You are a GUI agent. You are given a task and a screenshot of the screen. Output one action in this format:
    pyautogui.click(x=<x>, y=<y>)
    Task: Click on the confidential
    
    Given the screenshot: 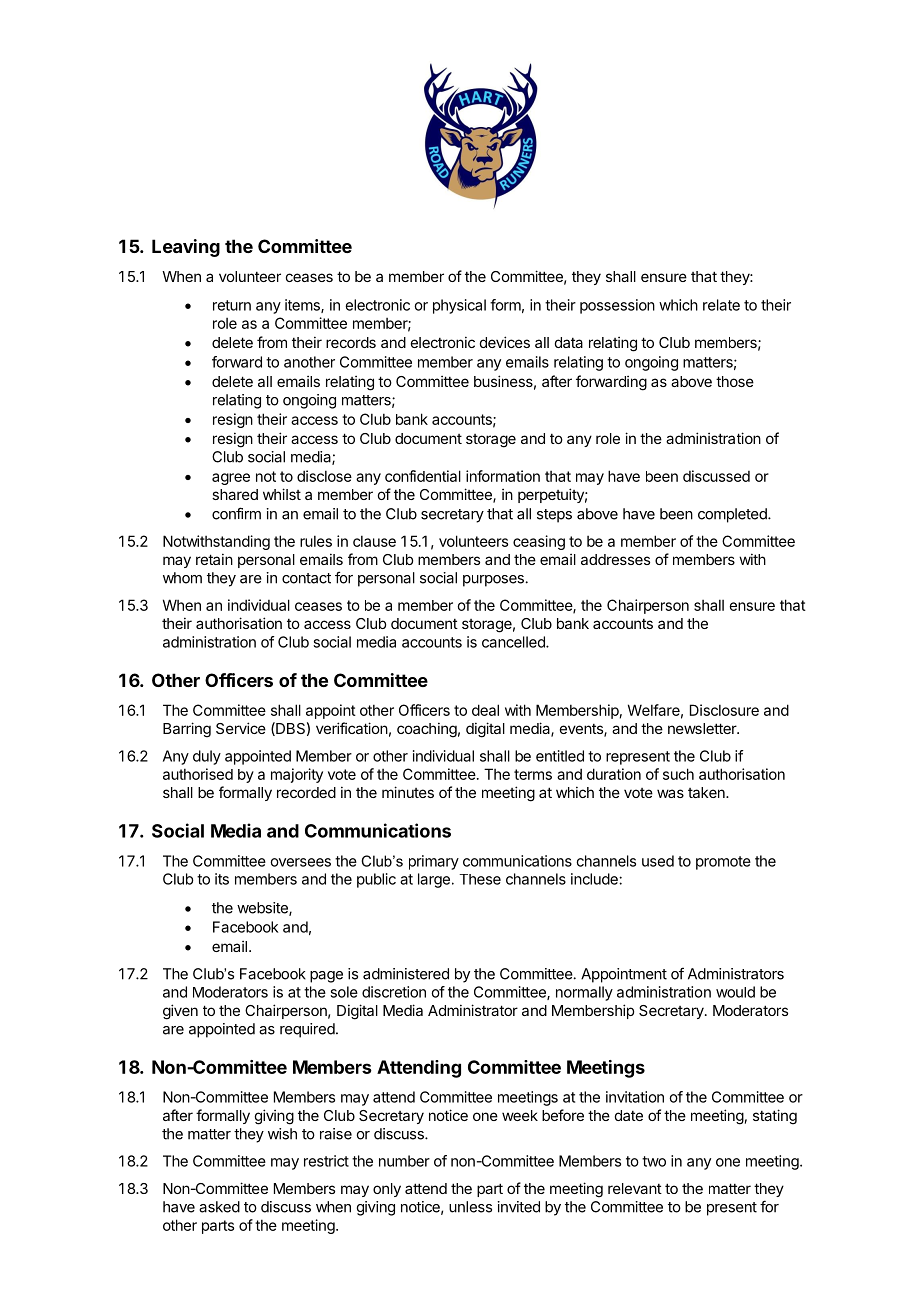 What is the action you would take?
    pyautogui.click(x=423, y=476)
